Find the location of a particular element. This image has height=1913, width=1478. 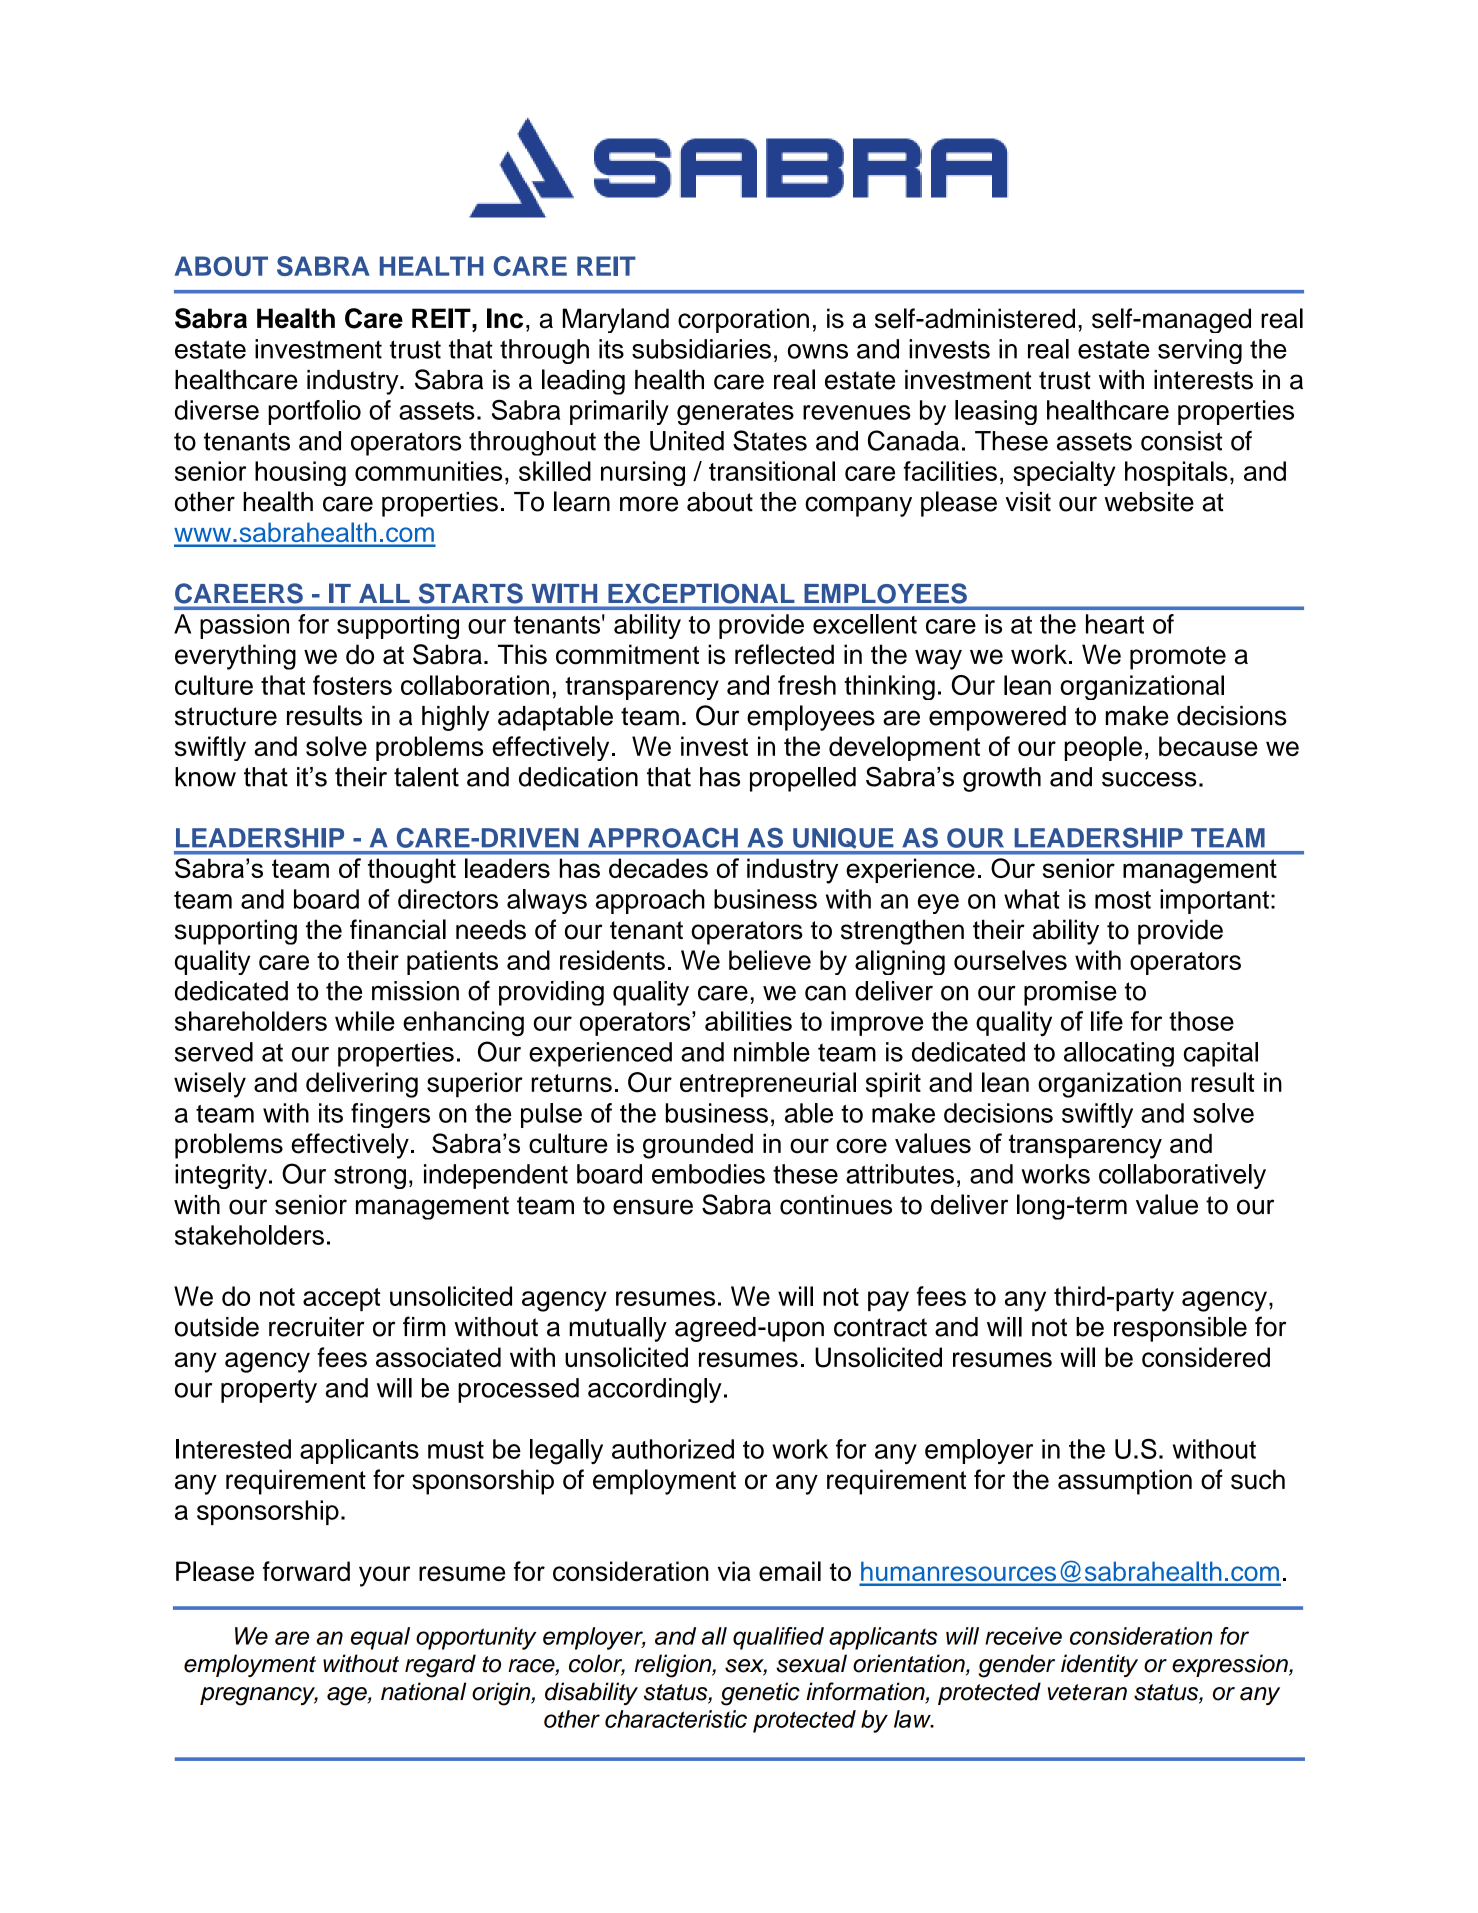

portfolio is located at coordinates (314, 412).
